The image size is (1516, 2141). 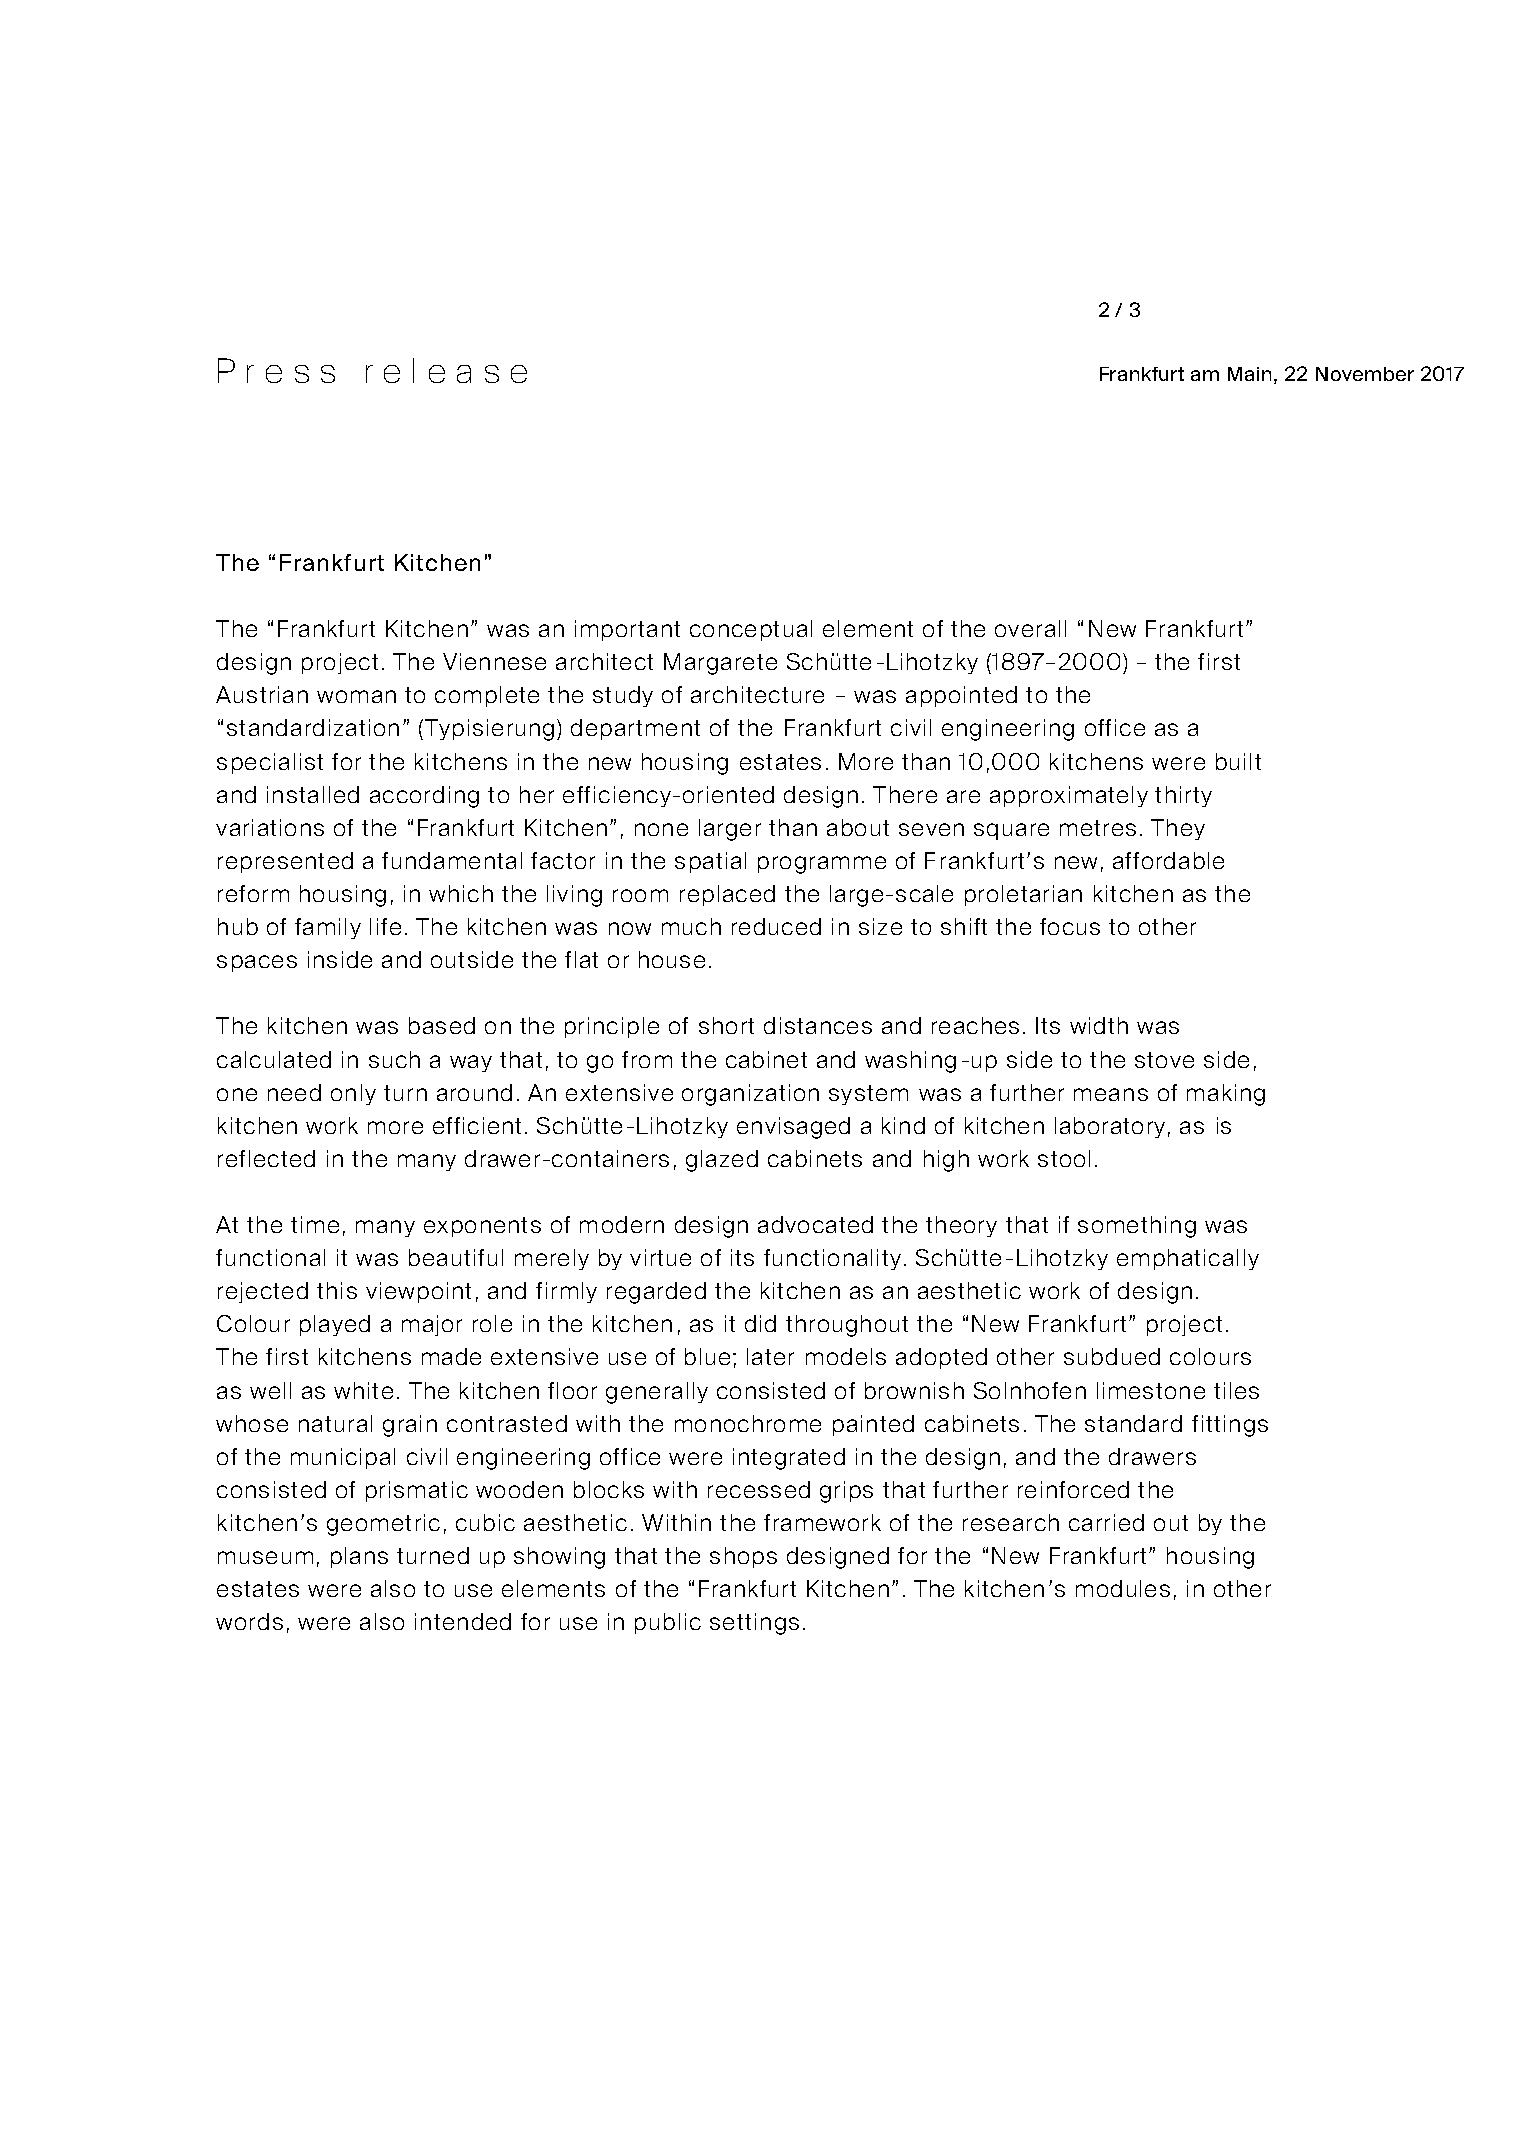 I want to click on conceptual, so click(x=751, y=630).
